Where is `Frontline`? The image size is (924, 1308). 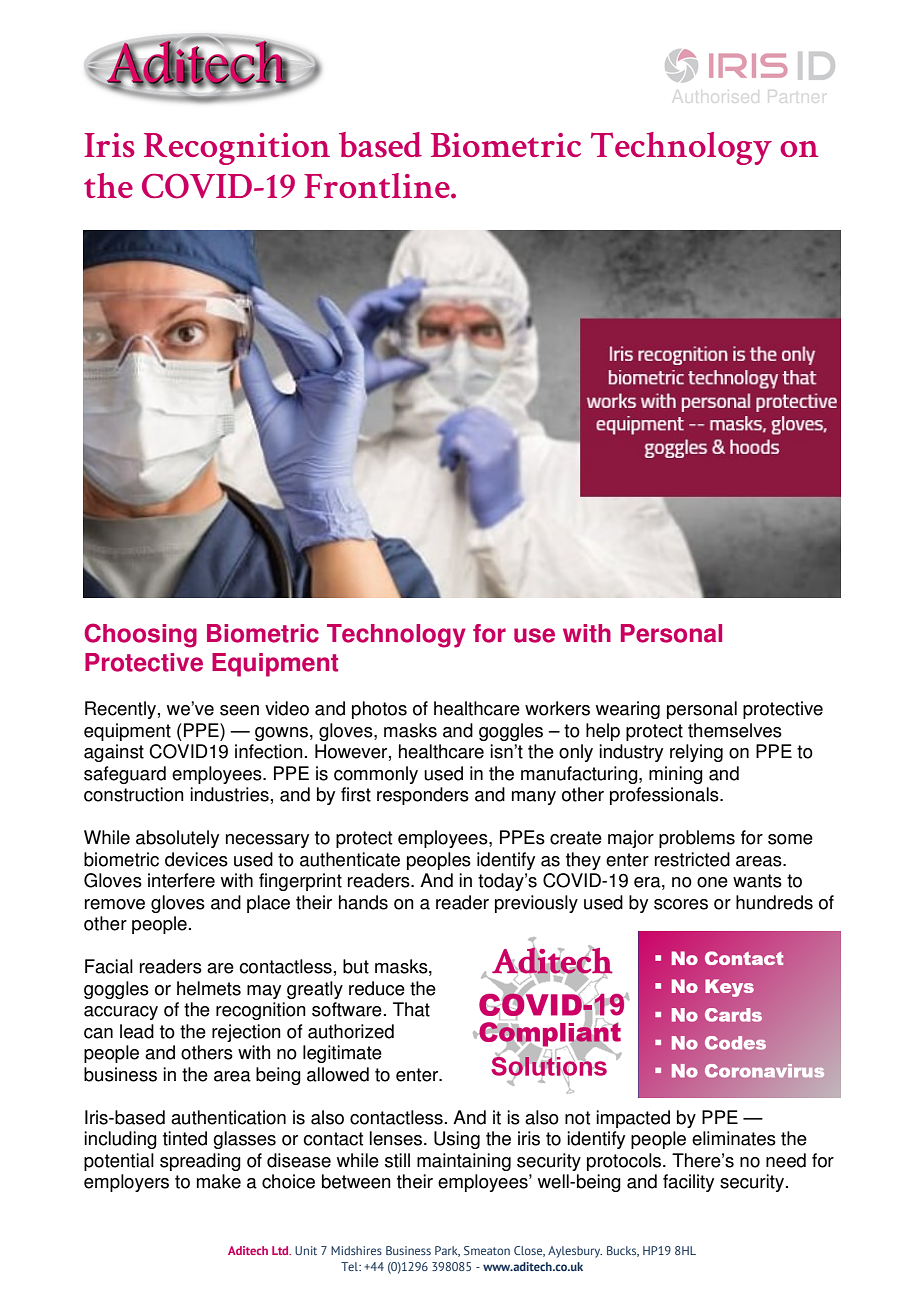
Frontline is located at coordinates (378, 185).
